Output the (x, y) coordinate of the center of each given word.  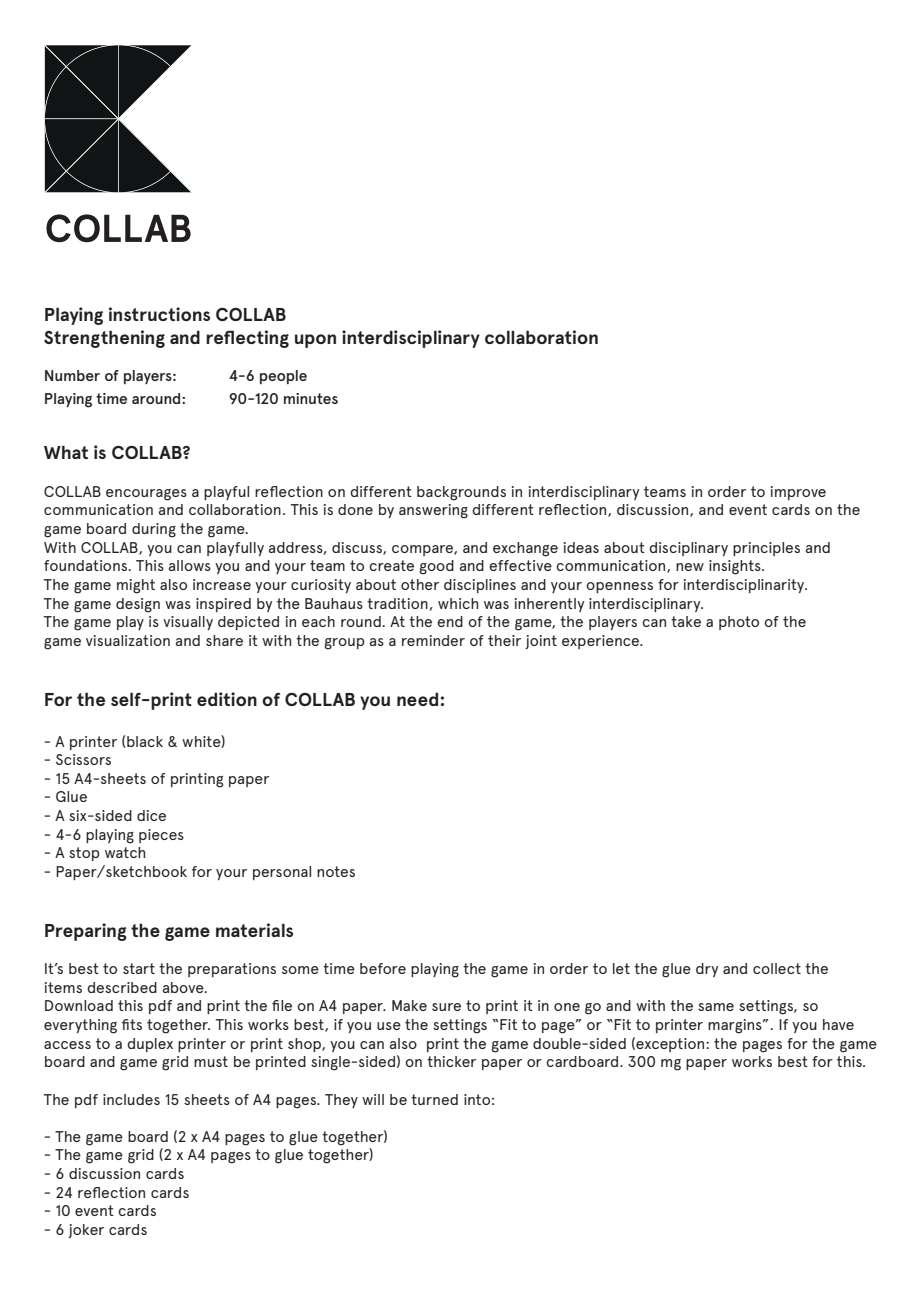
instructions (159, 314)
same (716, 1007)
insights (736, 567)
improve (798, 493)
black (144, 742)
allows (190, 565)
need (419, 699)
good (436, 567)
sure (446, 1007)
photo (739, 623)
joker (86, 1231)
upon (315, 341)
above (184, 987)
